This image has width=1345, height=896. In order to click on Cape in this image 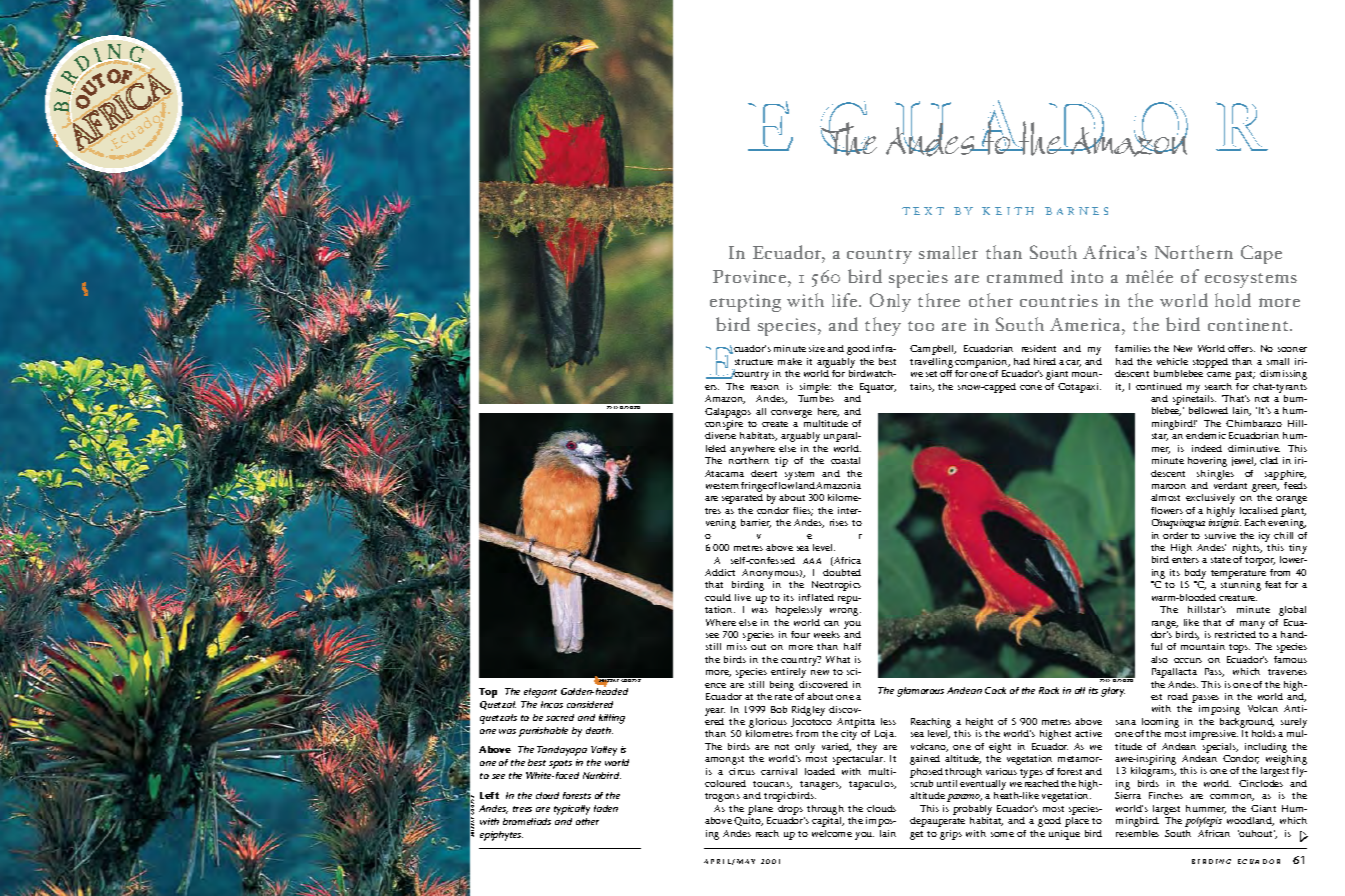, I will do `click(1261, 254)`.
